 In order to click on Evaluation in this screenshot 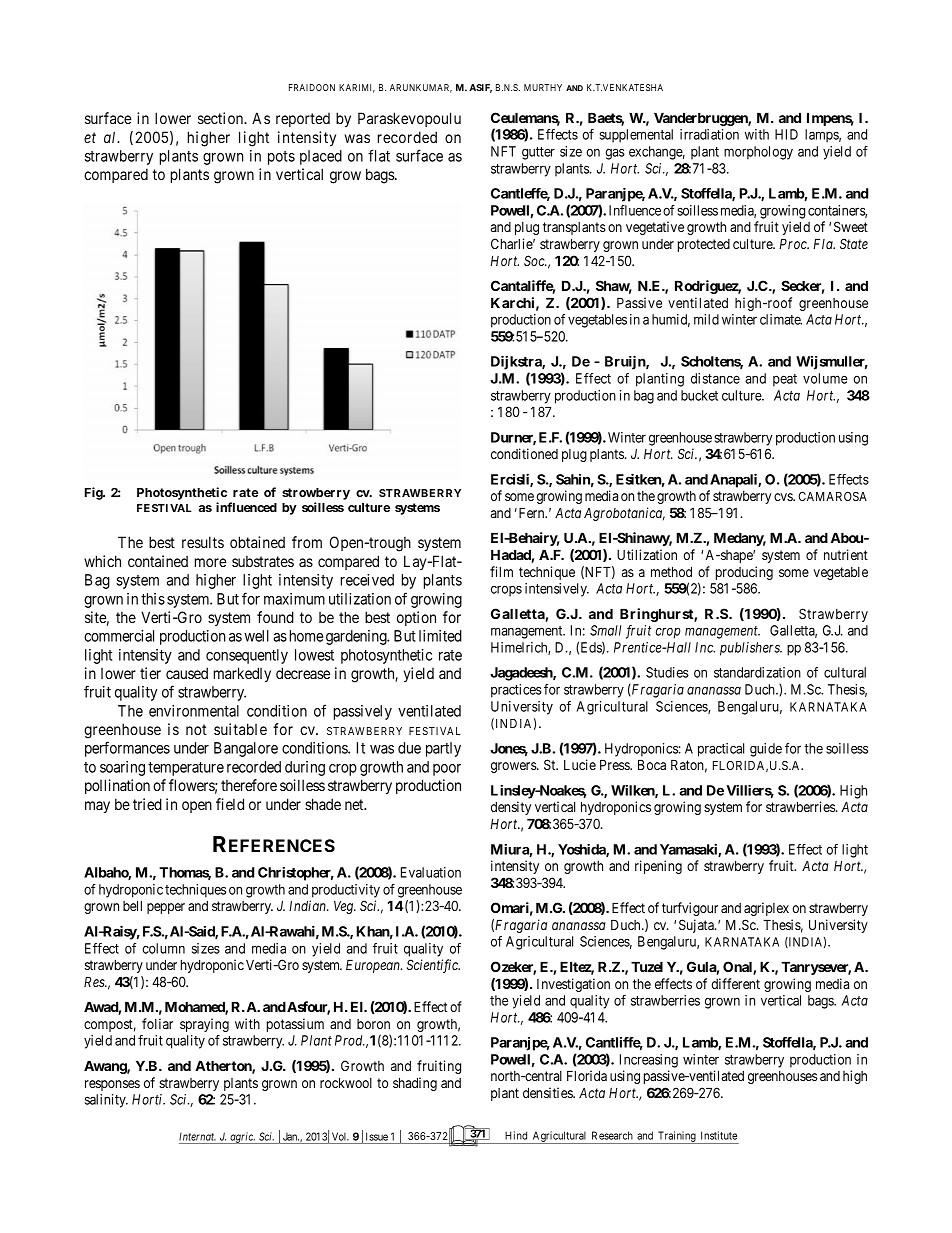, I will do `click(431, 872)`.
